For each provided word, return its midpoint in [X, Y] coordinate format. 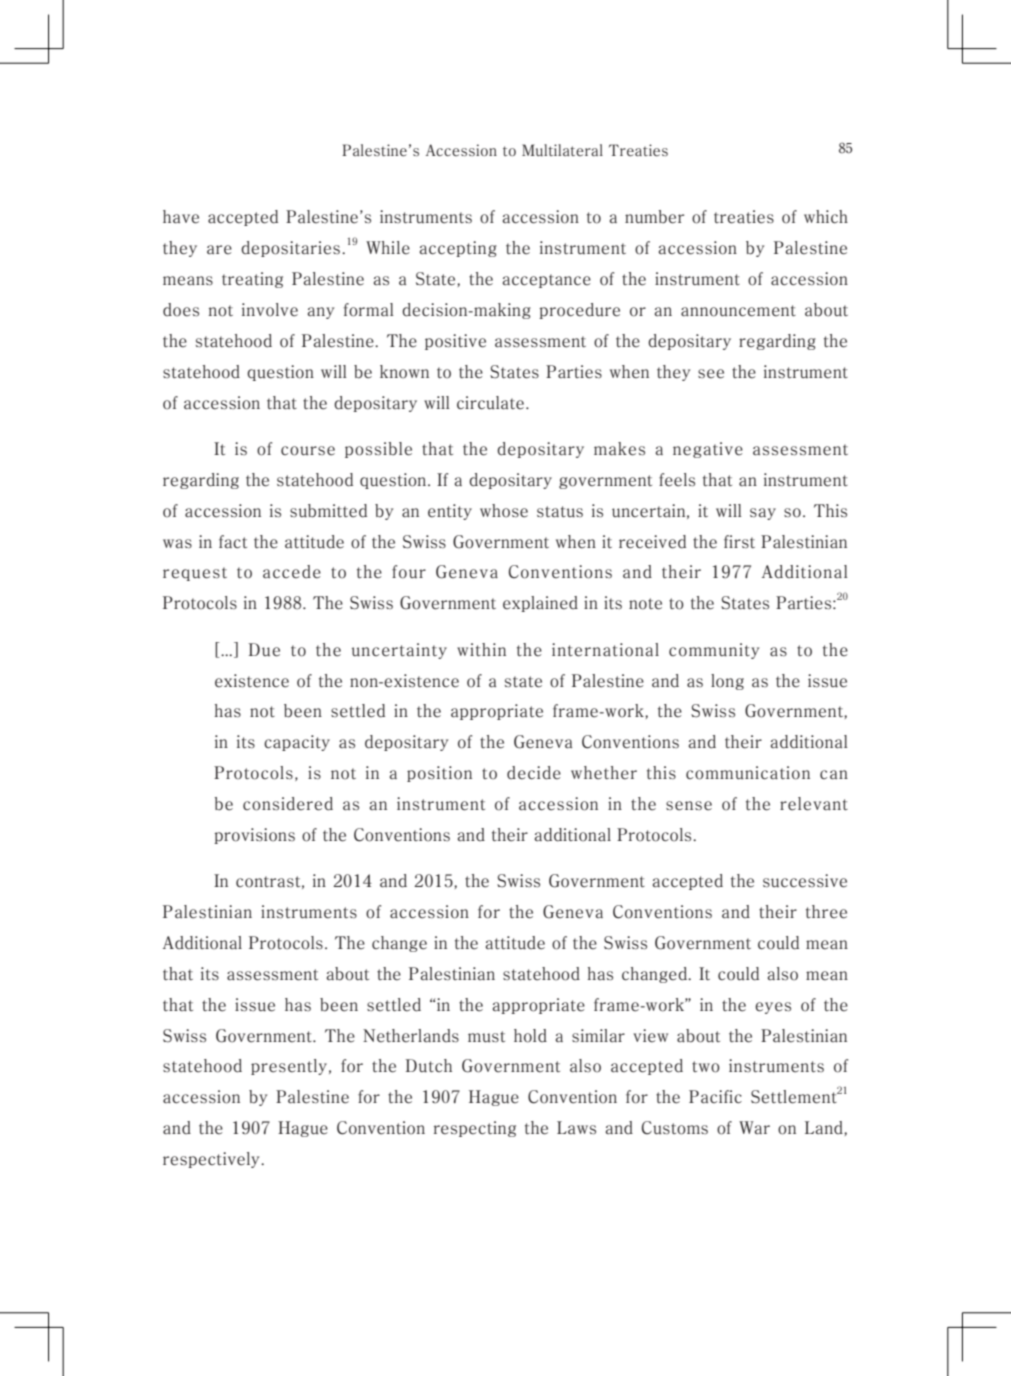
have [181, 217]
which [826, 217]
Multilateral [562, 150]
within [481, 649]
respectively [212, 1160]
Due [264, 650]
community [714, 651]
